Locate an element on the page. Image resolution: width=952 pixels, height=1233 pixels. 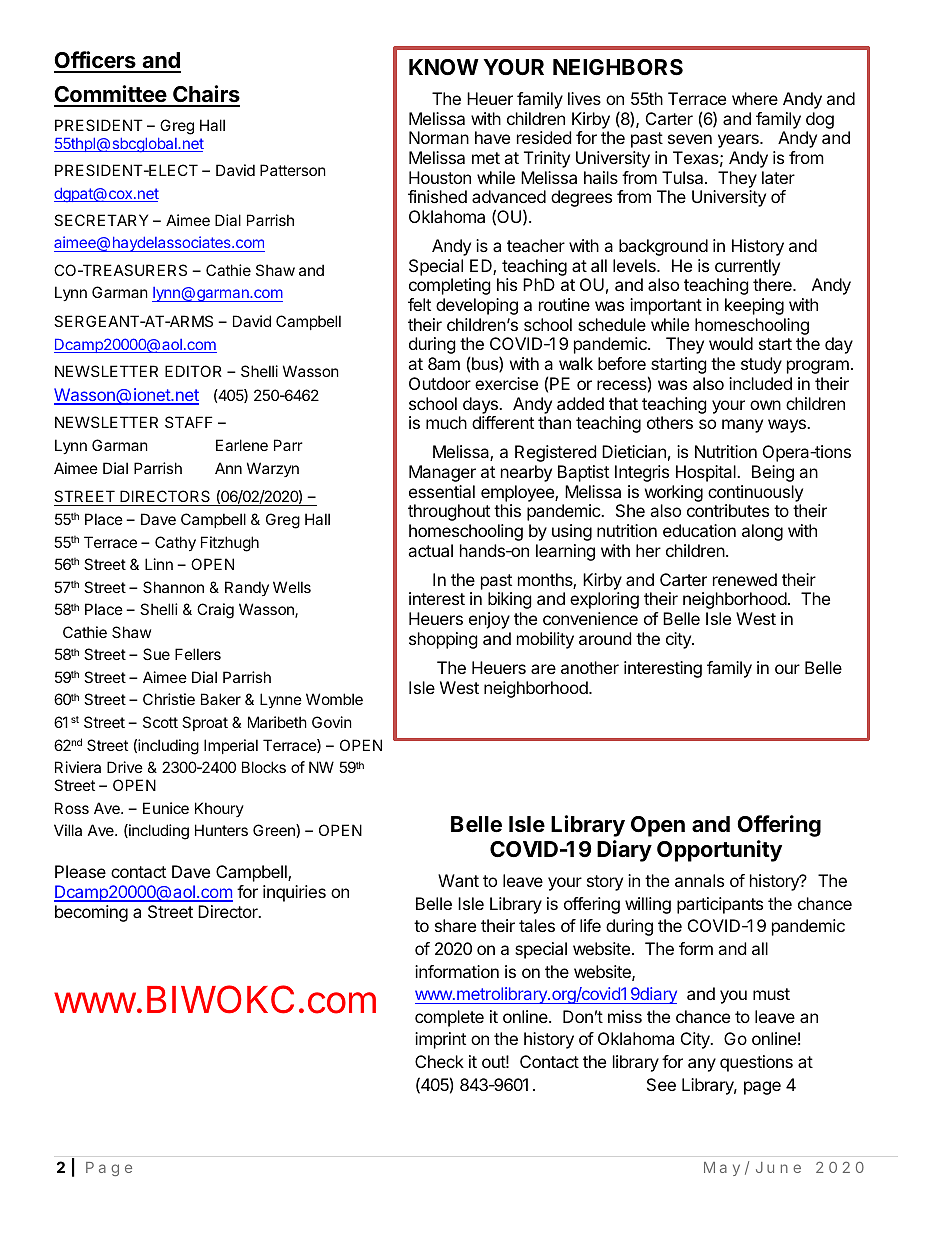
would is located at coordinates (731, 343).
